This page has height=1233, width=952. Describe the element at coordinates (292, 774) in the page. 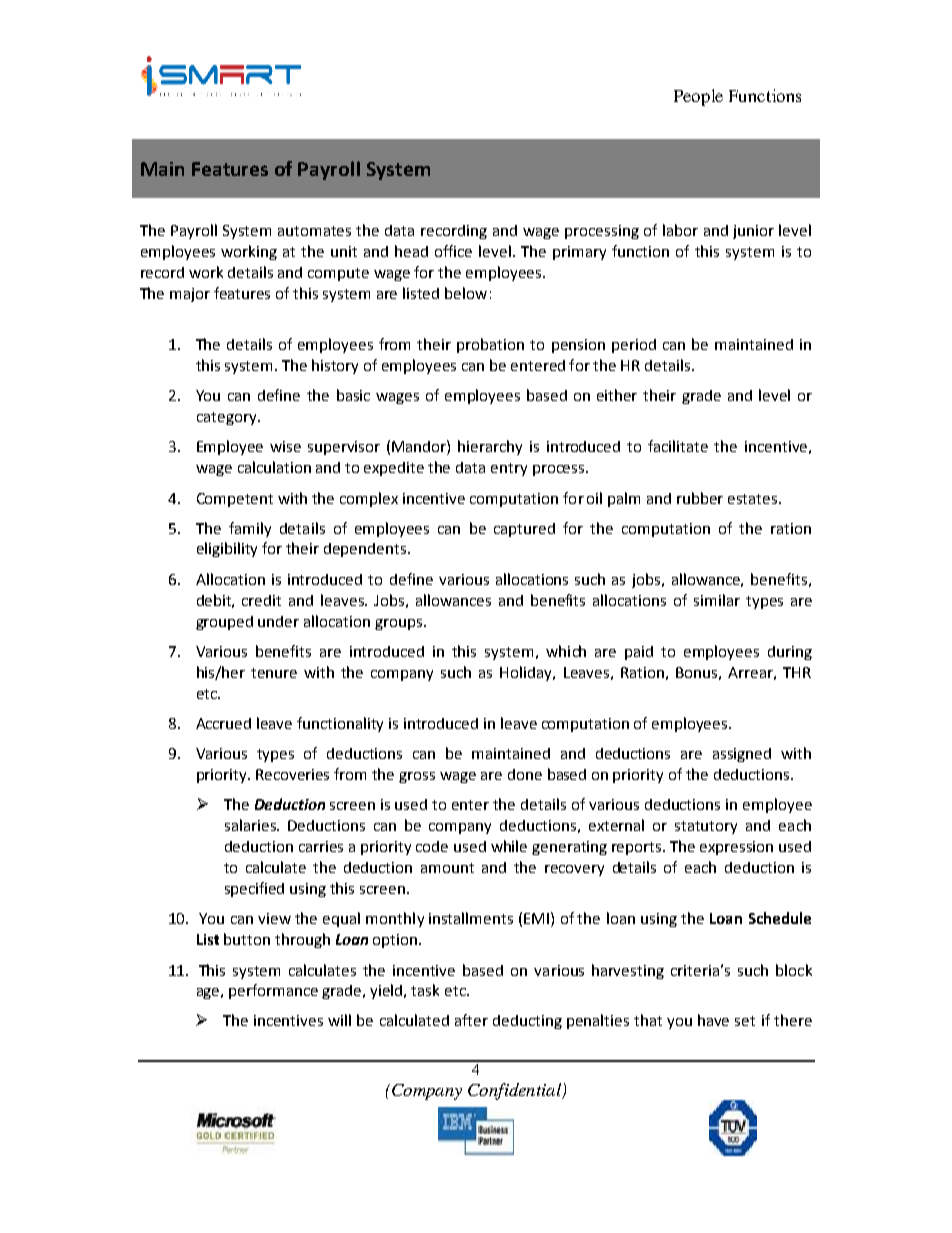

I see `Recoveries` at that location.
